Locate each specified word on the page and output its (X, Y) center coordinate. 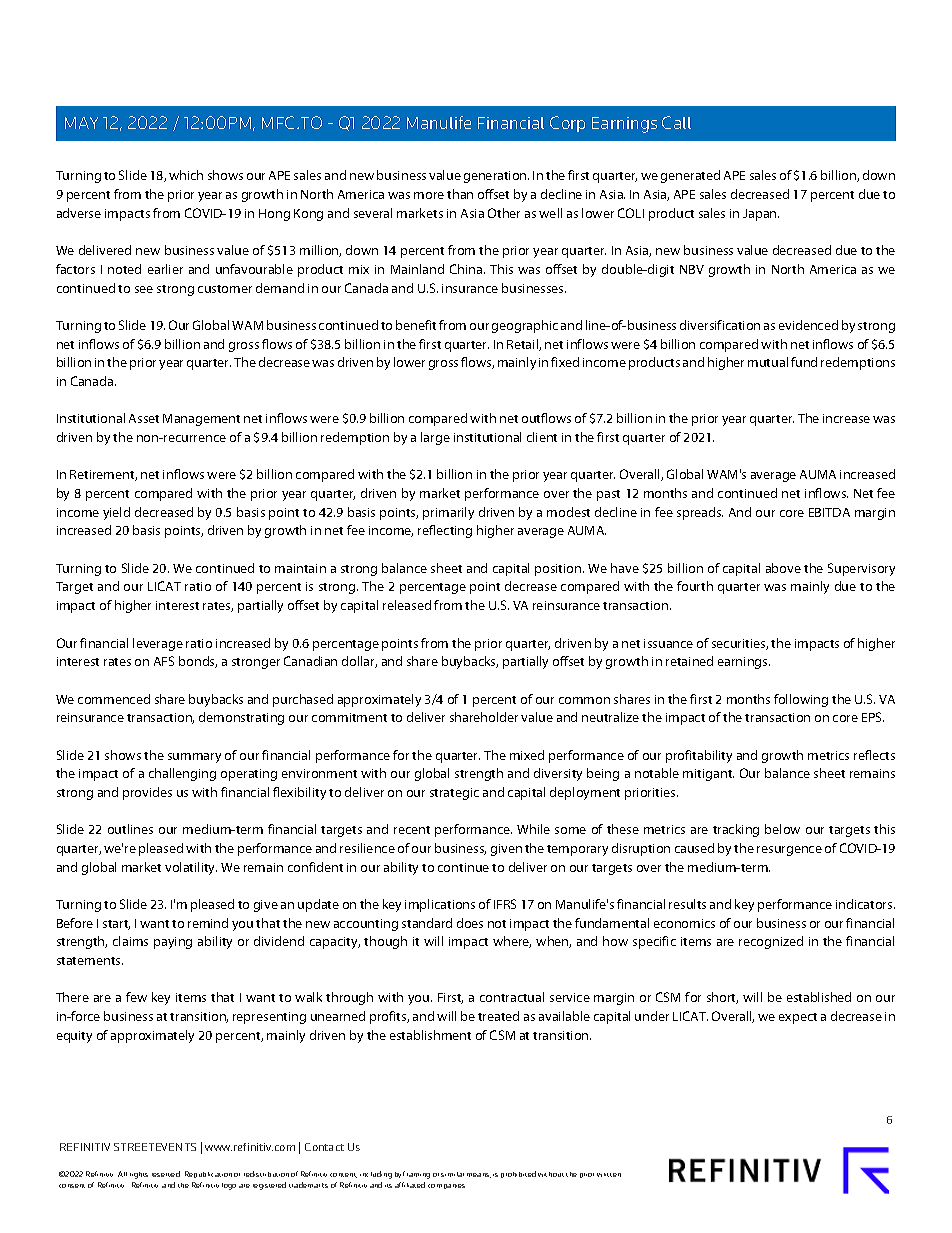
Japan (761, 215)
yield (116, 513)
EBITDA (829, 512)
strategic (454, 794)
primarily (448, 513)
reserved (166, 1174)
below (782, 829)
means (479, 1175)
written (609, 1175)
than (460, 194)
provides (147, 793)
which (186, 175)
